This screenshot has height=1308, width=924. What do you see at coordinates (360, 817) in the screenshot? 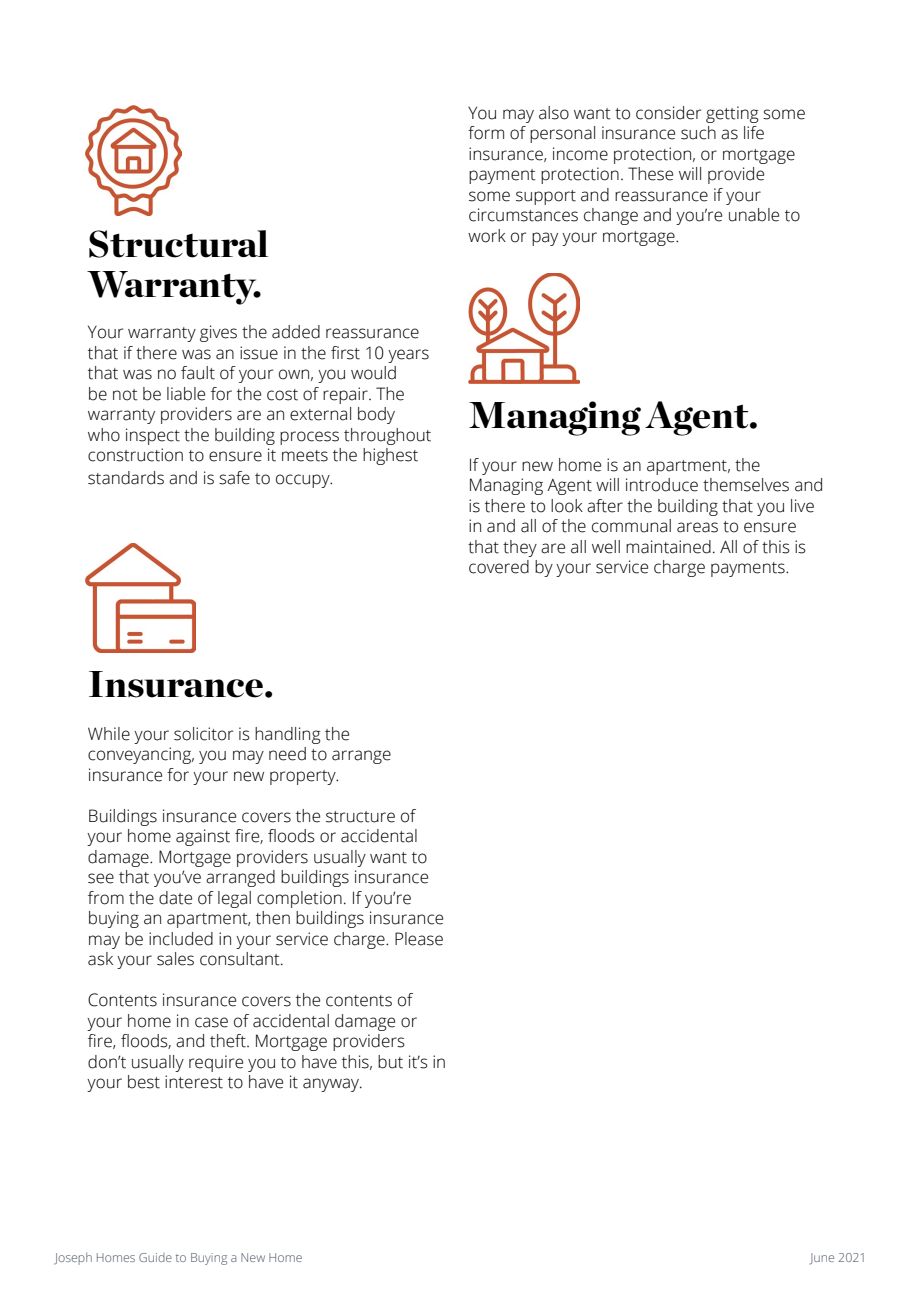
I see `structure` at bounding box center [360, 817].
